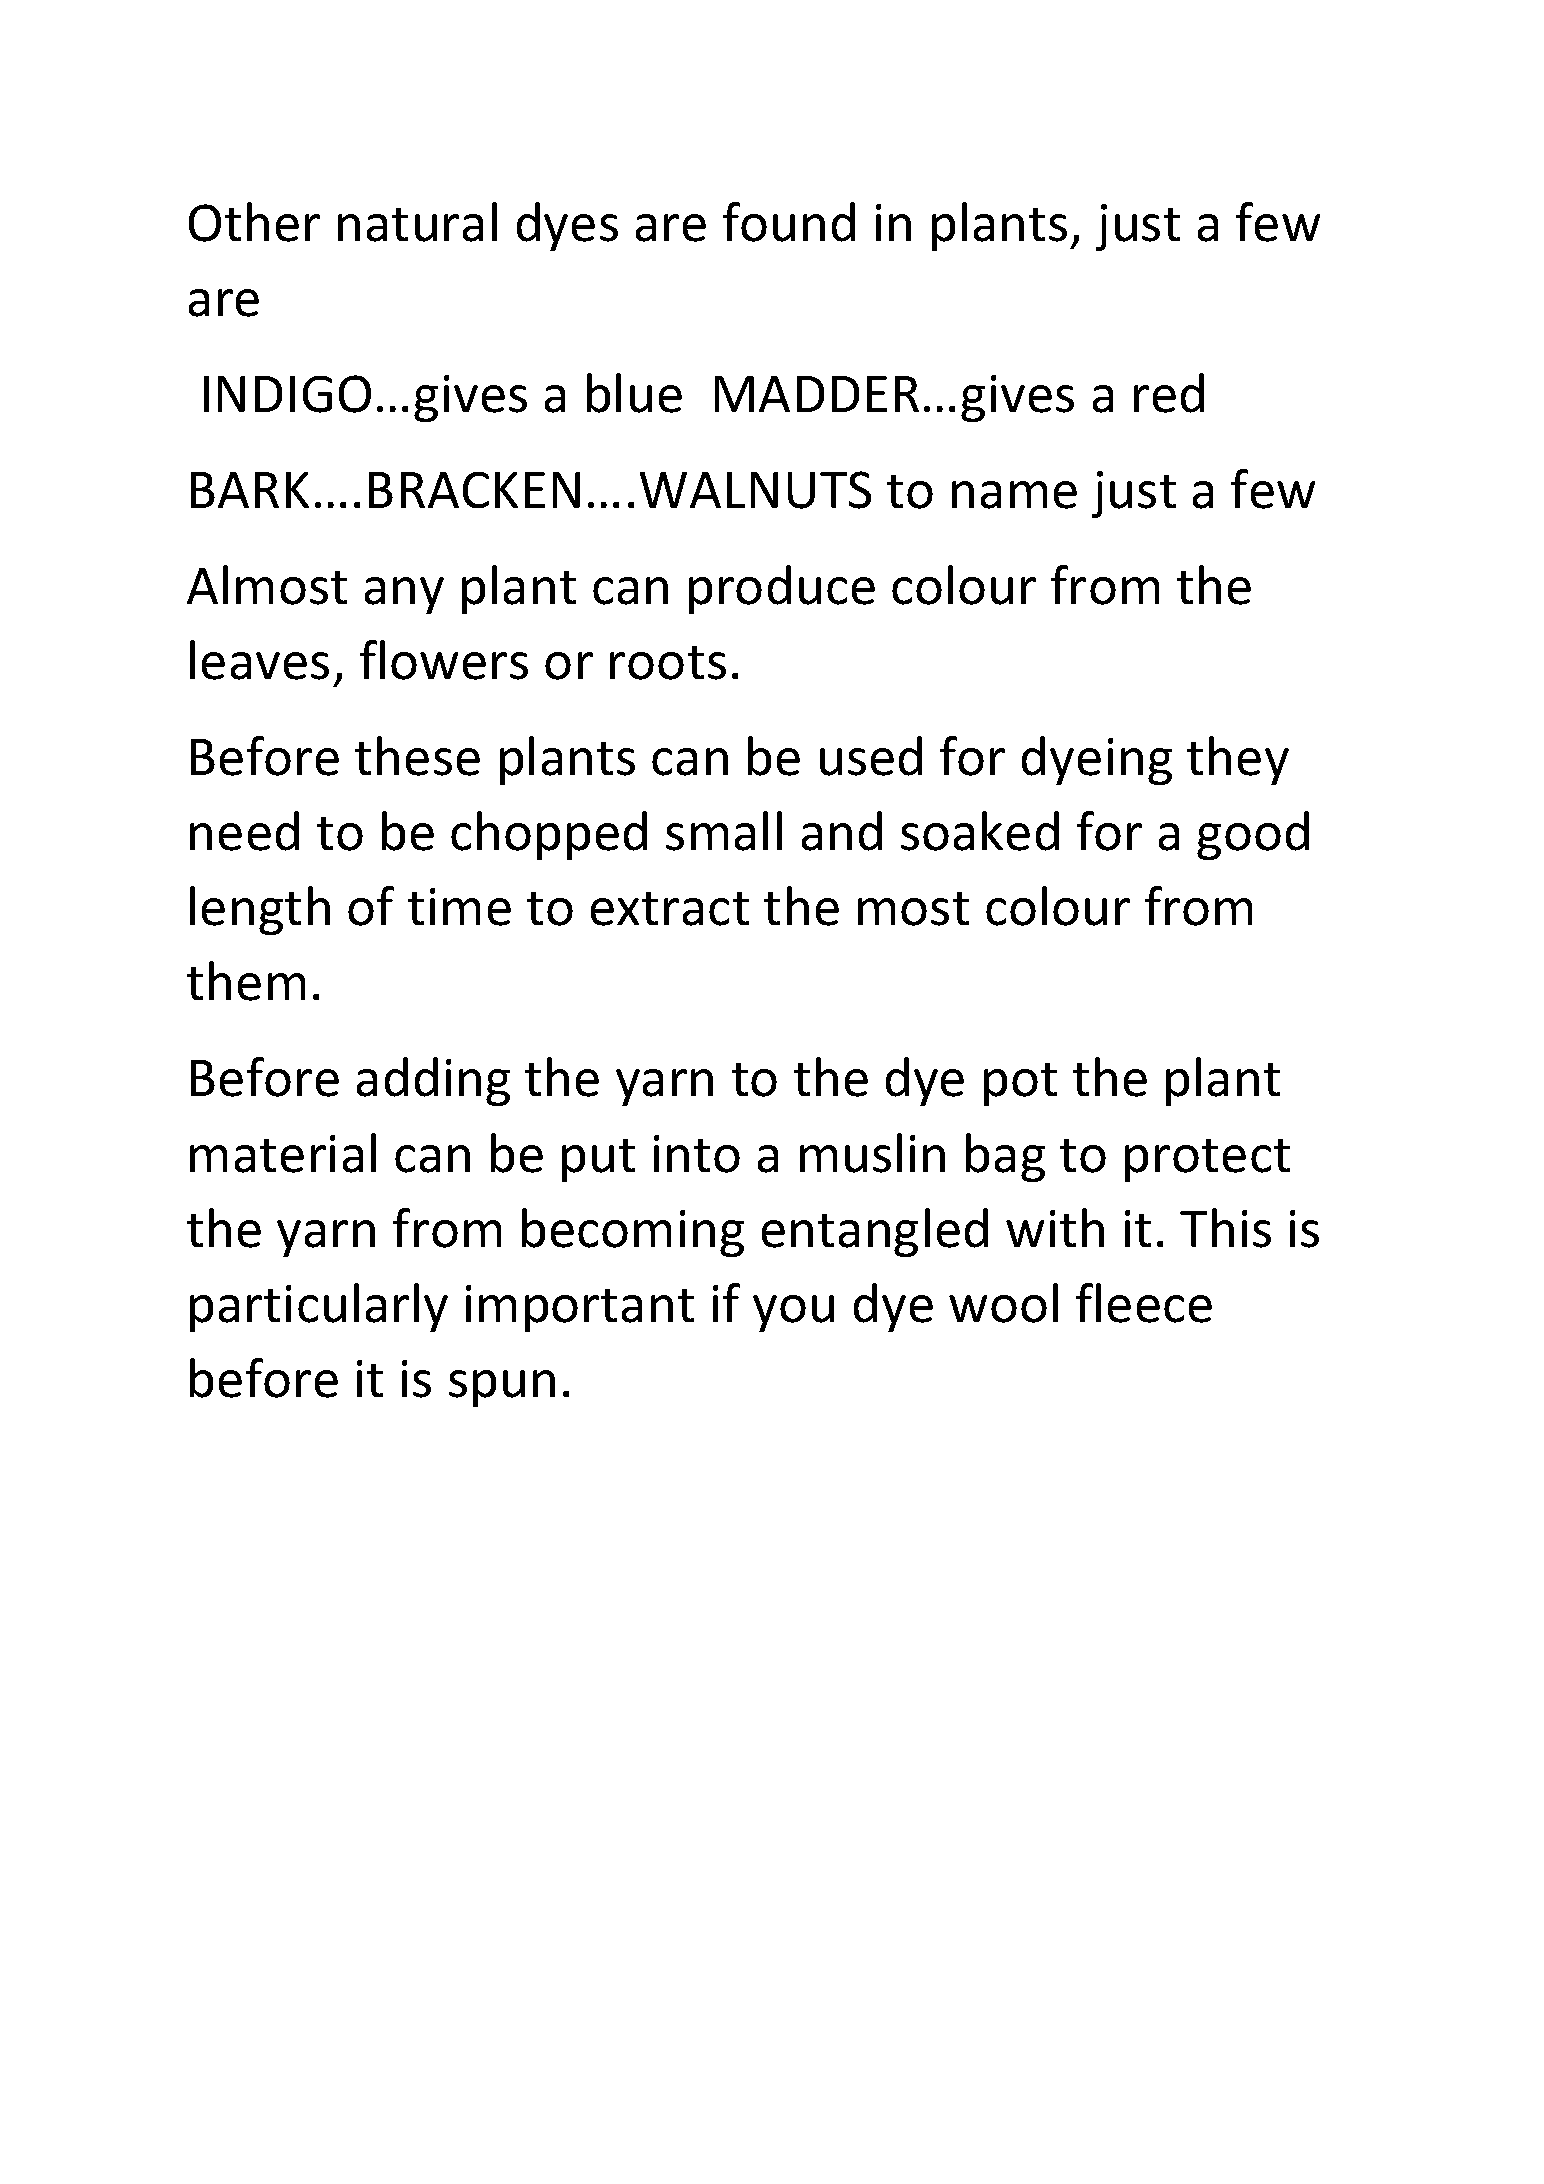  Describe the element at coordinates (404, 595) in the page. I see `any` at that location.
